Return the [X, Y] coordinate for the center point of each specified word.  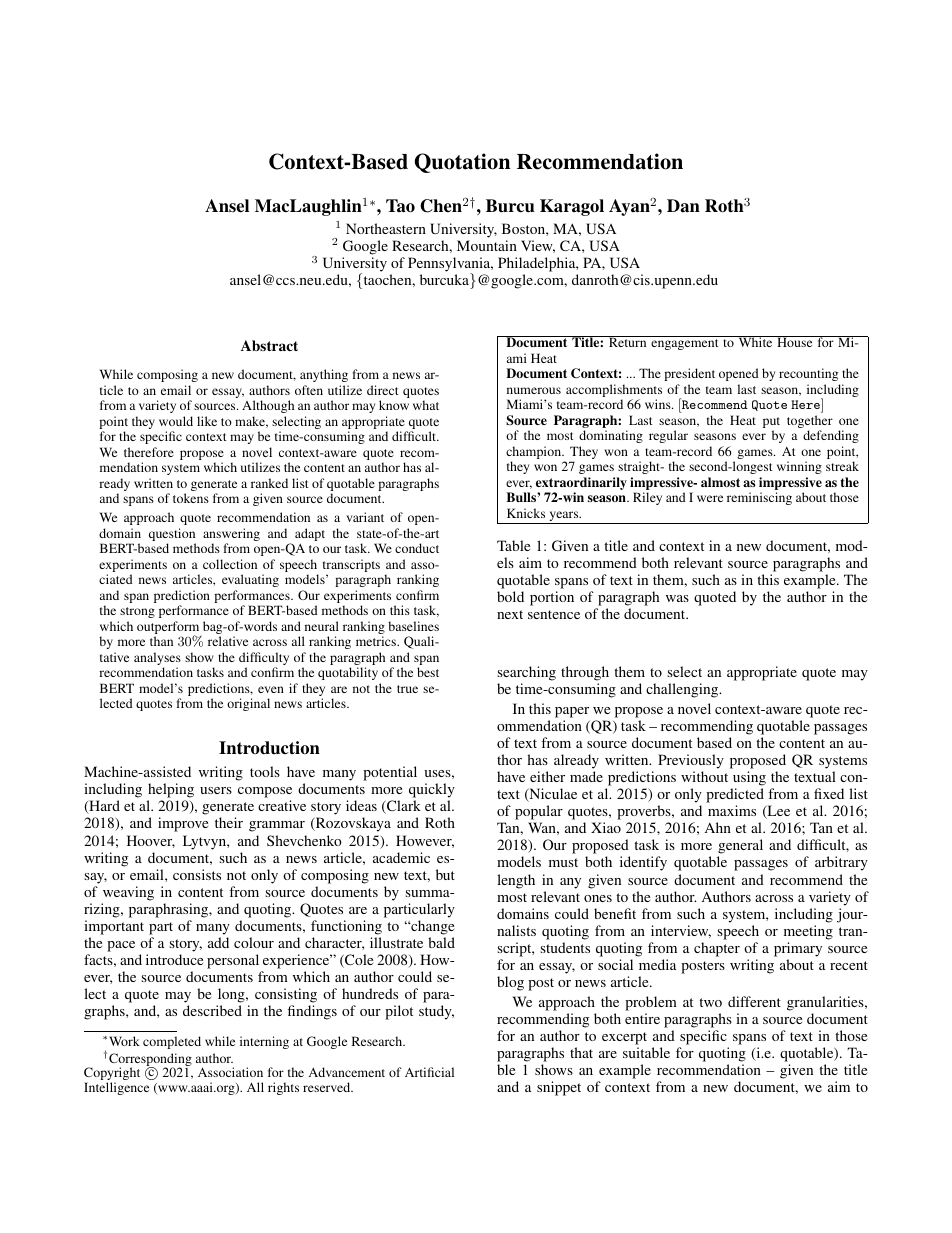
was [677, 598]
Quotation [462, 163]
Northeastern [386, 228]
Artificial [429, 1072]
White [755, 341]
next [510, 614]
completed [172, 1042]
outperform [169, 629]
